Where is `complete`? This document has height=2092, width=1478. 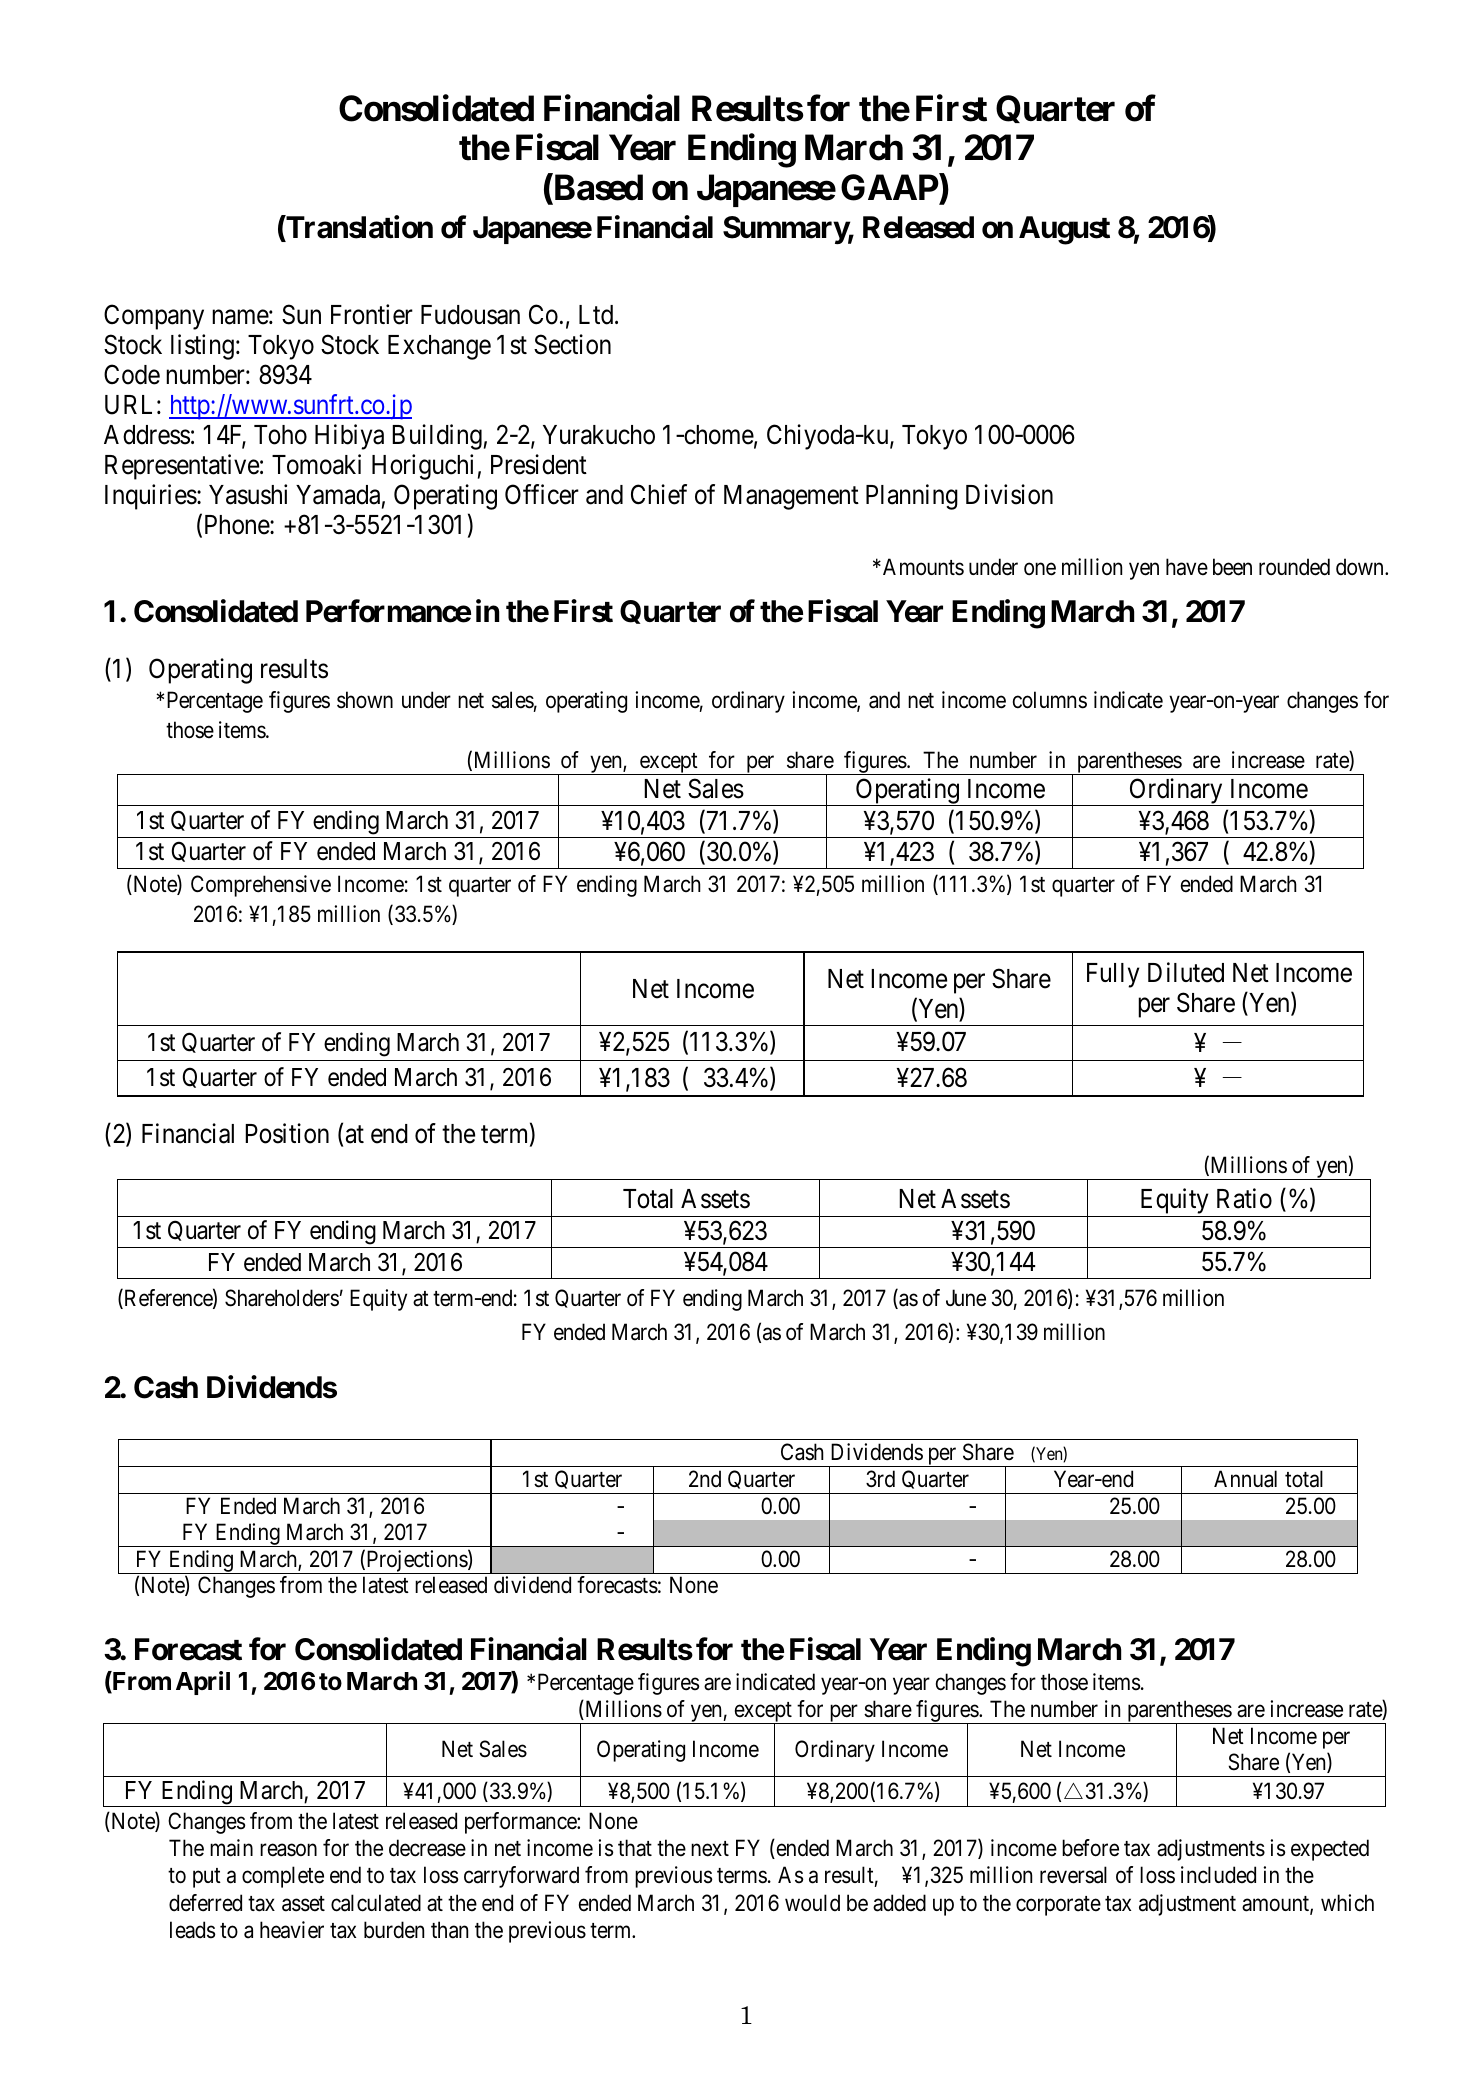
complete is located at coordinates (283, 1877).
